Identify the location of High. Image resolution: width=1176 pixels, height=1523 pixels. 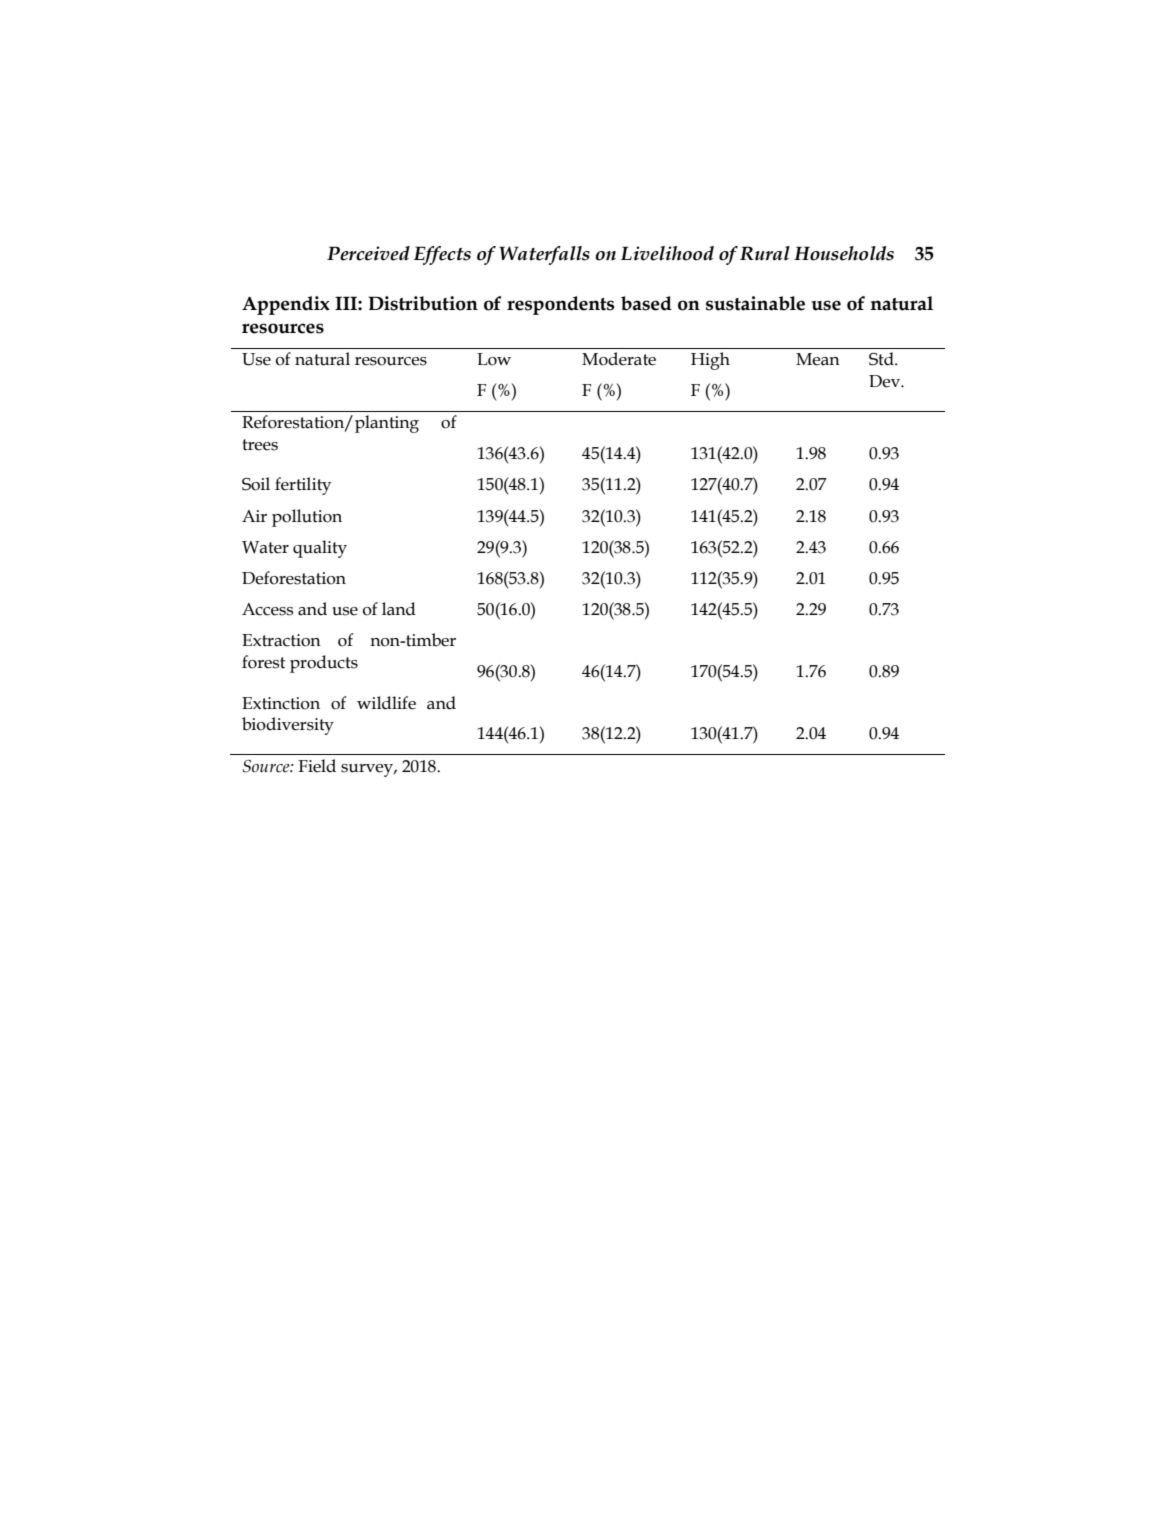
(710, 361).
